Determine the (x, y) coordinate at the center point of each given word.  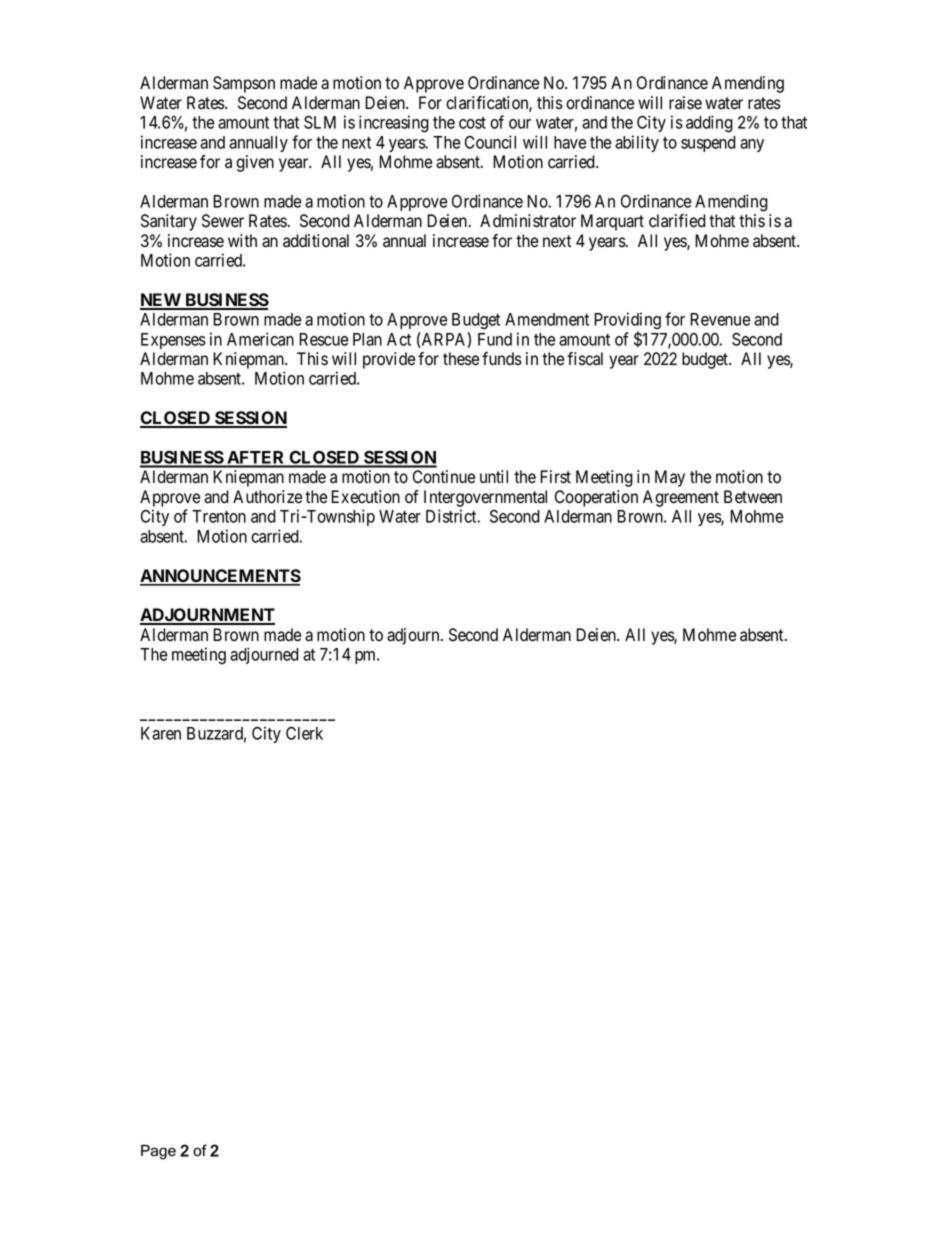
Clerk (304, 733)
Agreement (681, 498)
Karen (161, 733)
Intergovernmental (485, 498)
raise (685, 103)
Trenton (219, 516)
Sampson (244, 84)
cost (472, 123)
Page (158, 1152)
